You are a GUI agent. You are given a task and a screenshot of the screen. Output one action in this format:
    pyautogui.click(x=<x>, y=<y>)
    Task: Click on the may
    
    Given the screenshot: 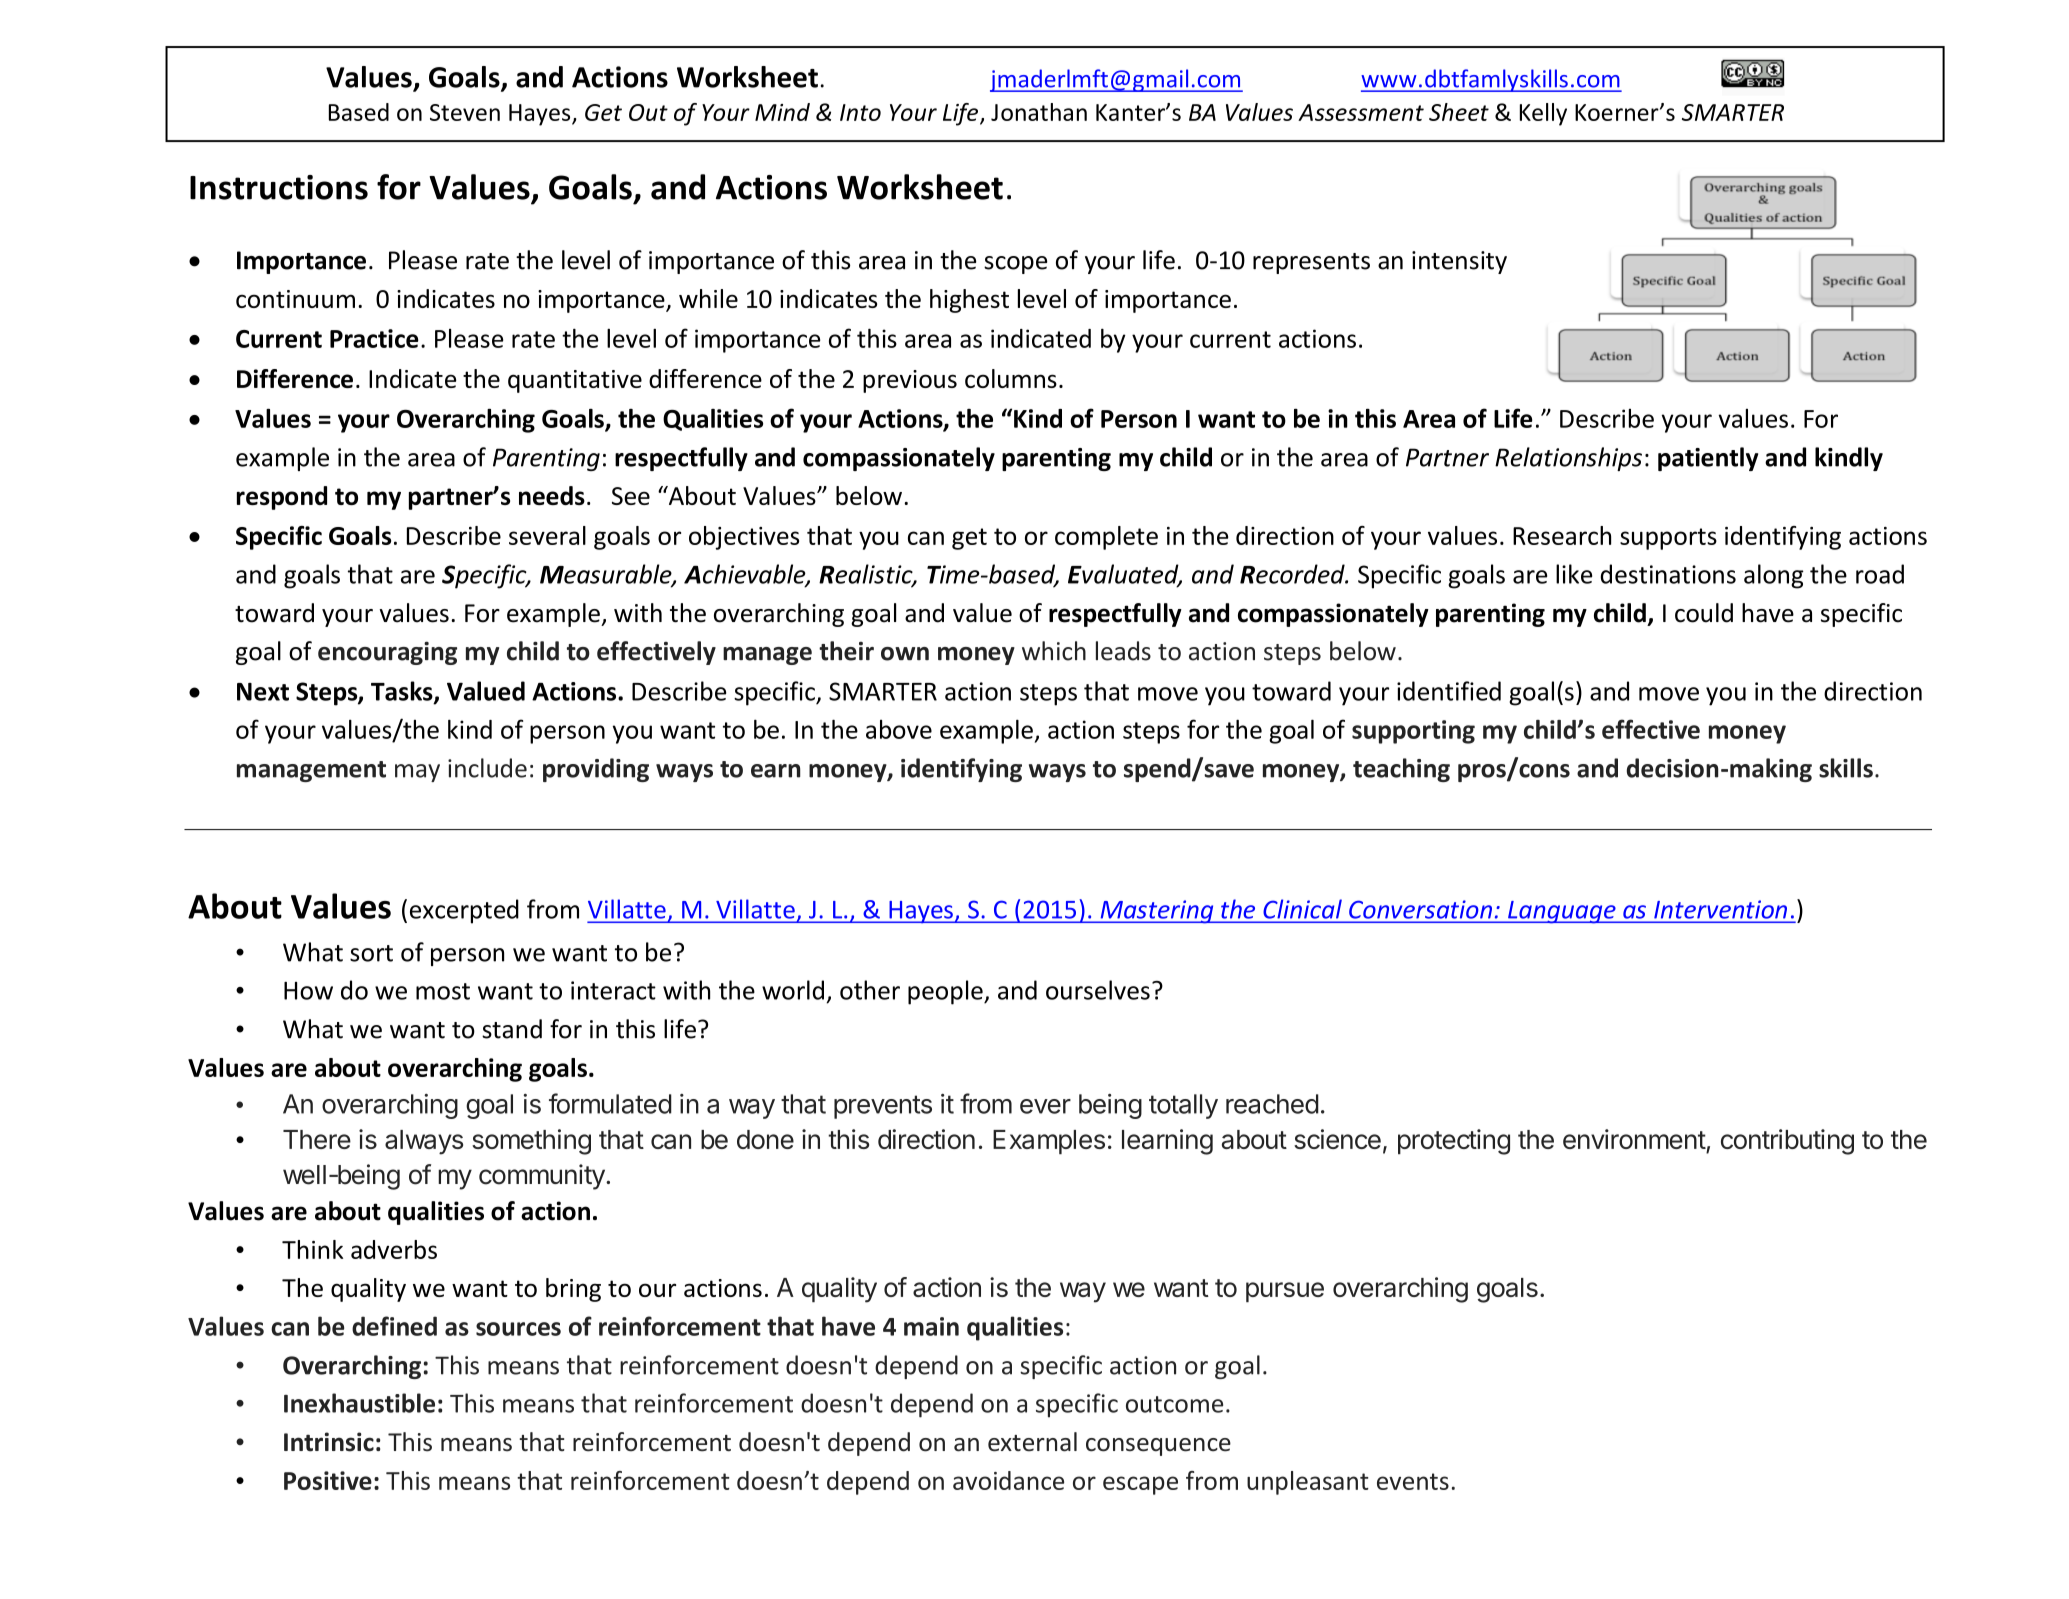 What is the action you would take?
    pyautogui.click(x=417, y=773)
